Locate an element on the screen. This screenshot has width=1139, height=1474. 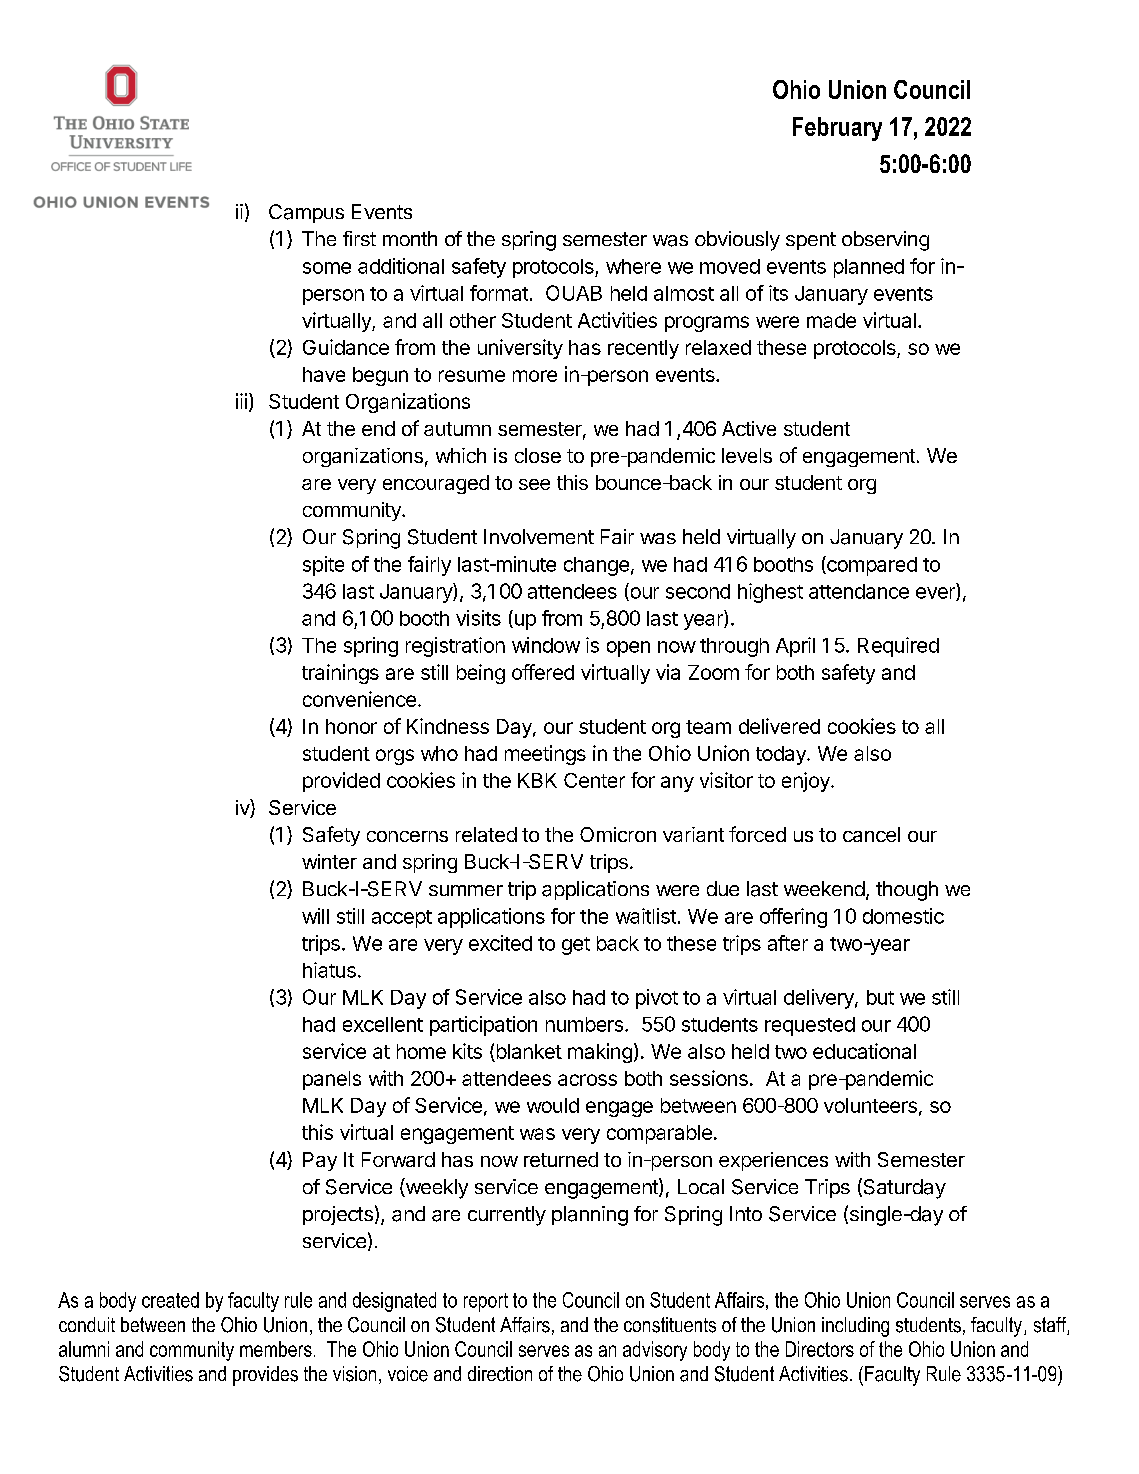
Involvement is located at coordinates (539, 536).
